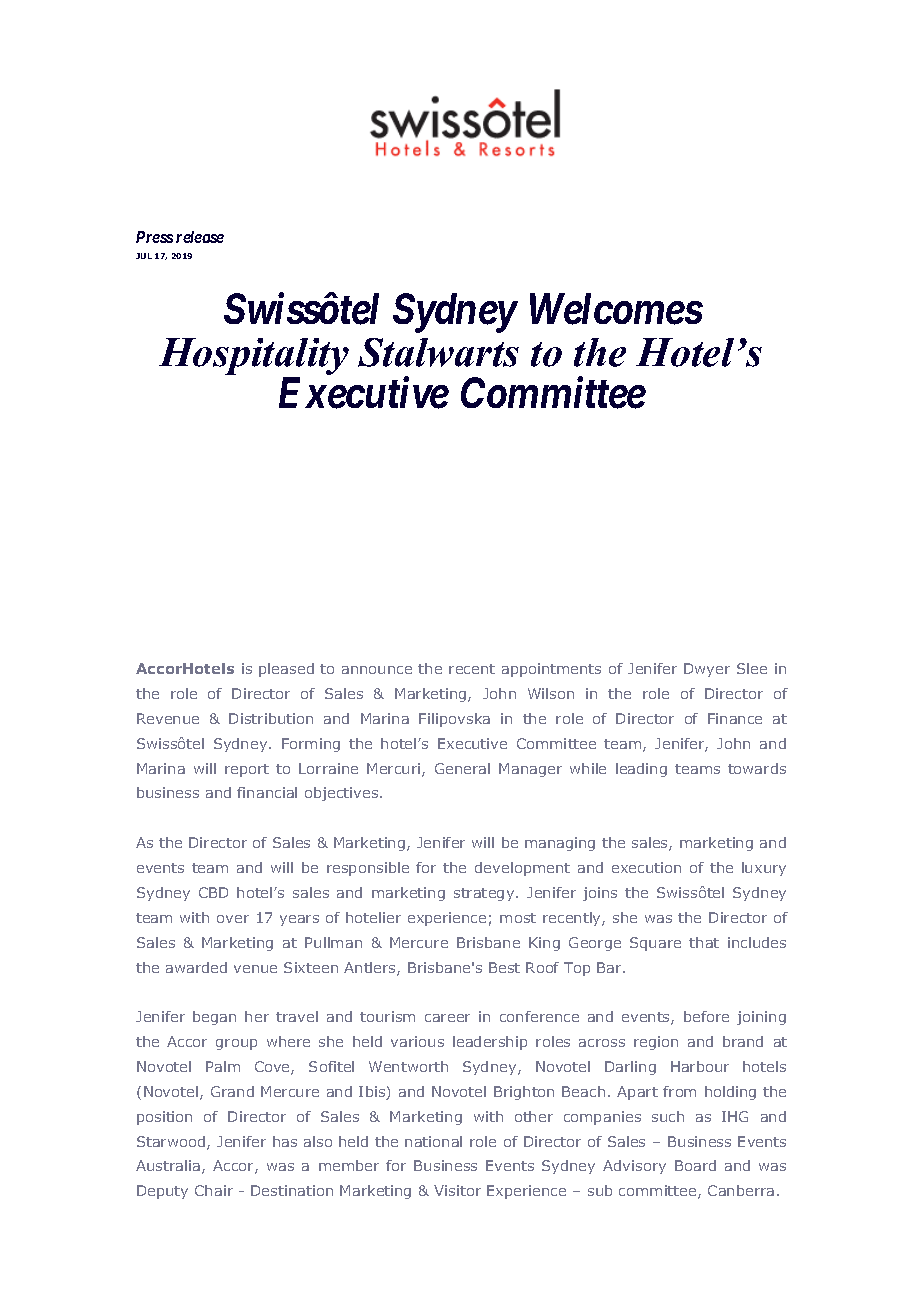  Describe the element at coordinates (286, 670) in the image. I see `pleased` at that location.
